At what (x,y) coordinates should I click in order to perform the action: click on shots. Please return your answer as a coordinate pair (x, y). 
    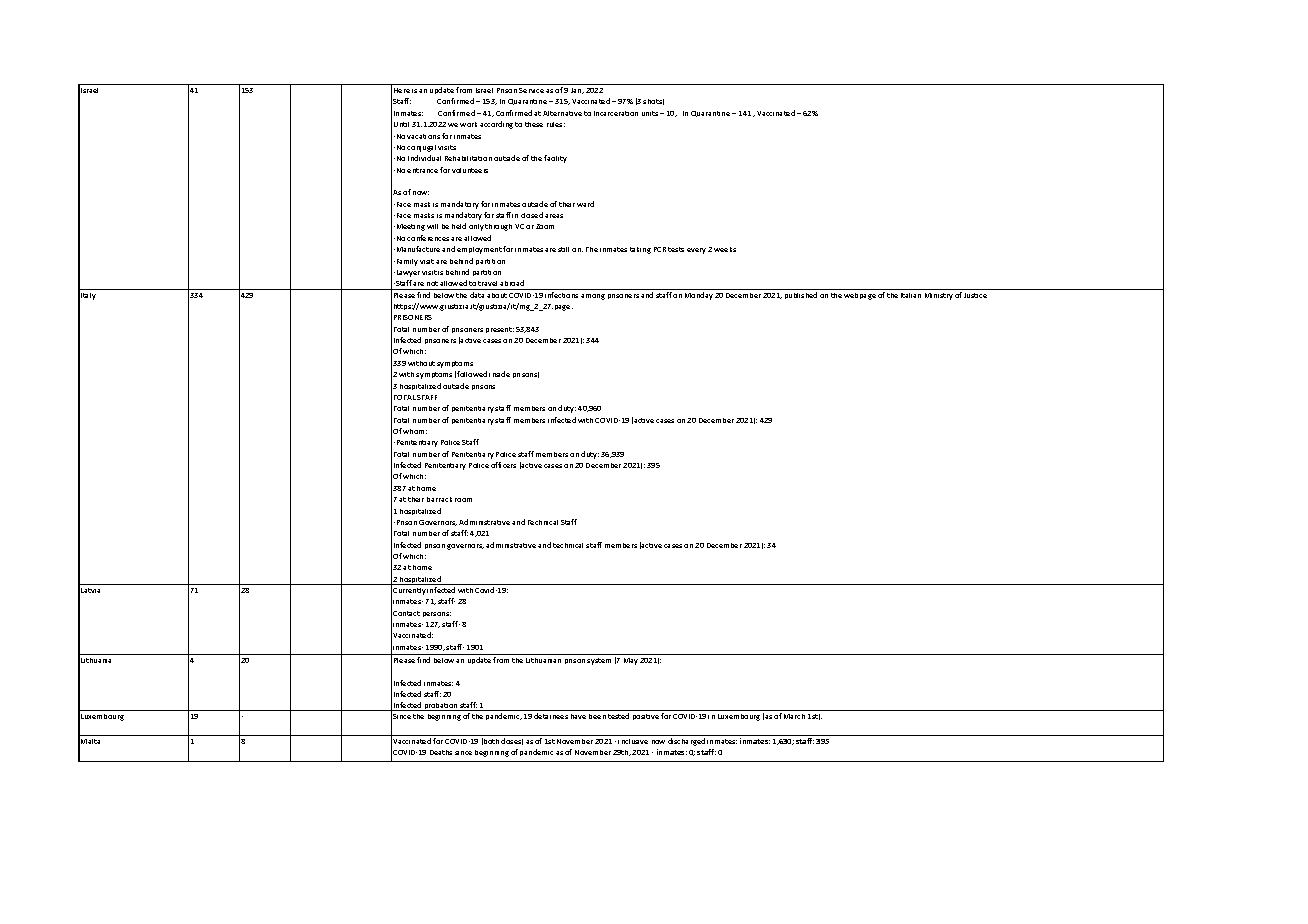
    Looking at the image, I should click on (653, 102).
